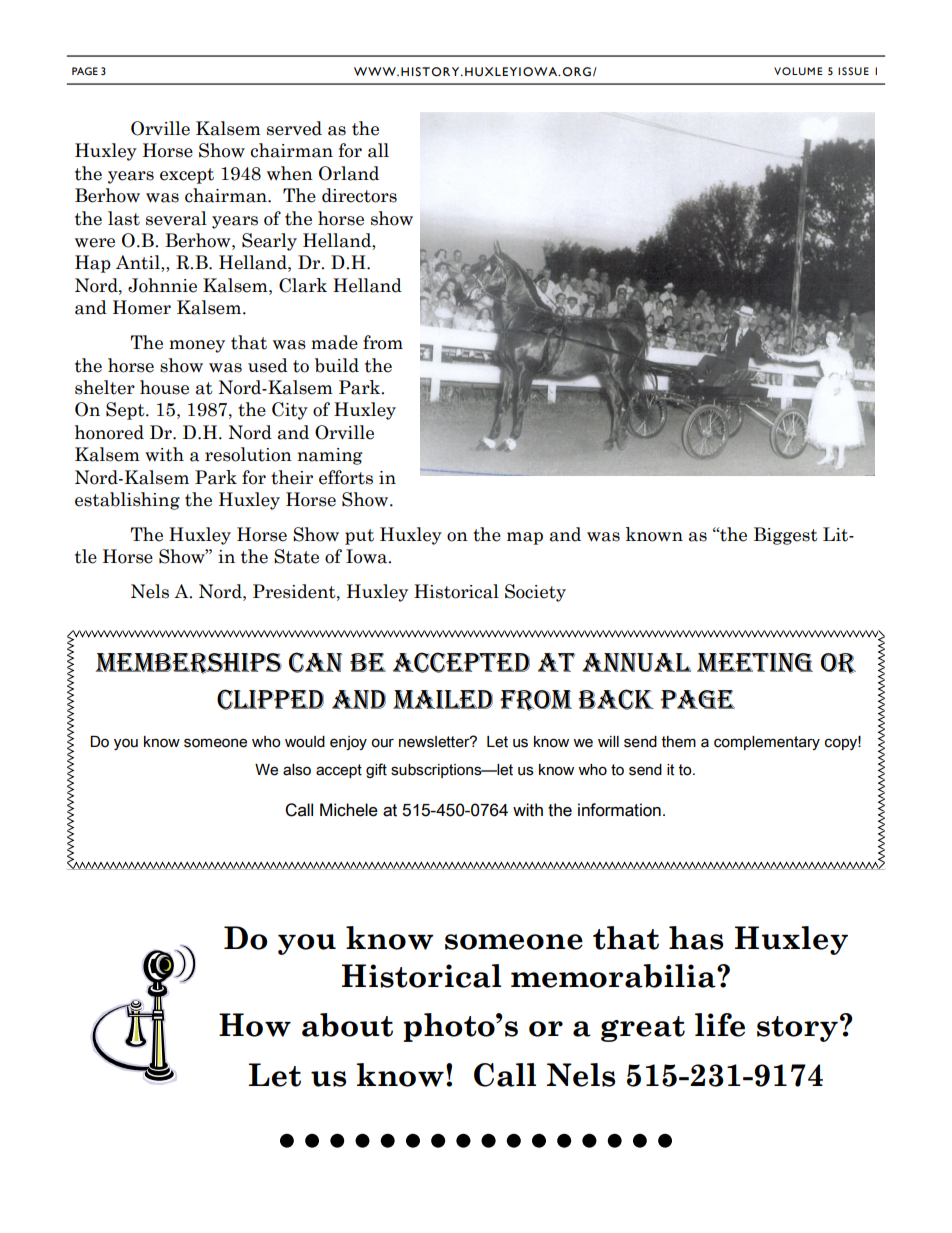  What do you see at coordinates (187, 176) in the image?
I see `except` at bounding box center [187, 176].
